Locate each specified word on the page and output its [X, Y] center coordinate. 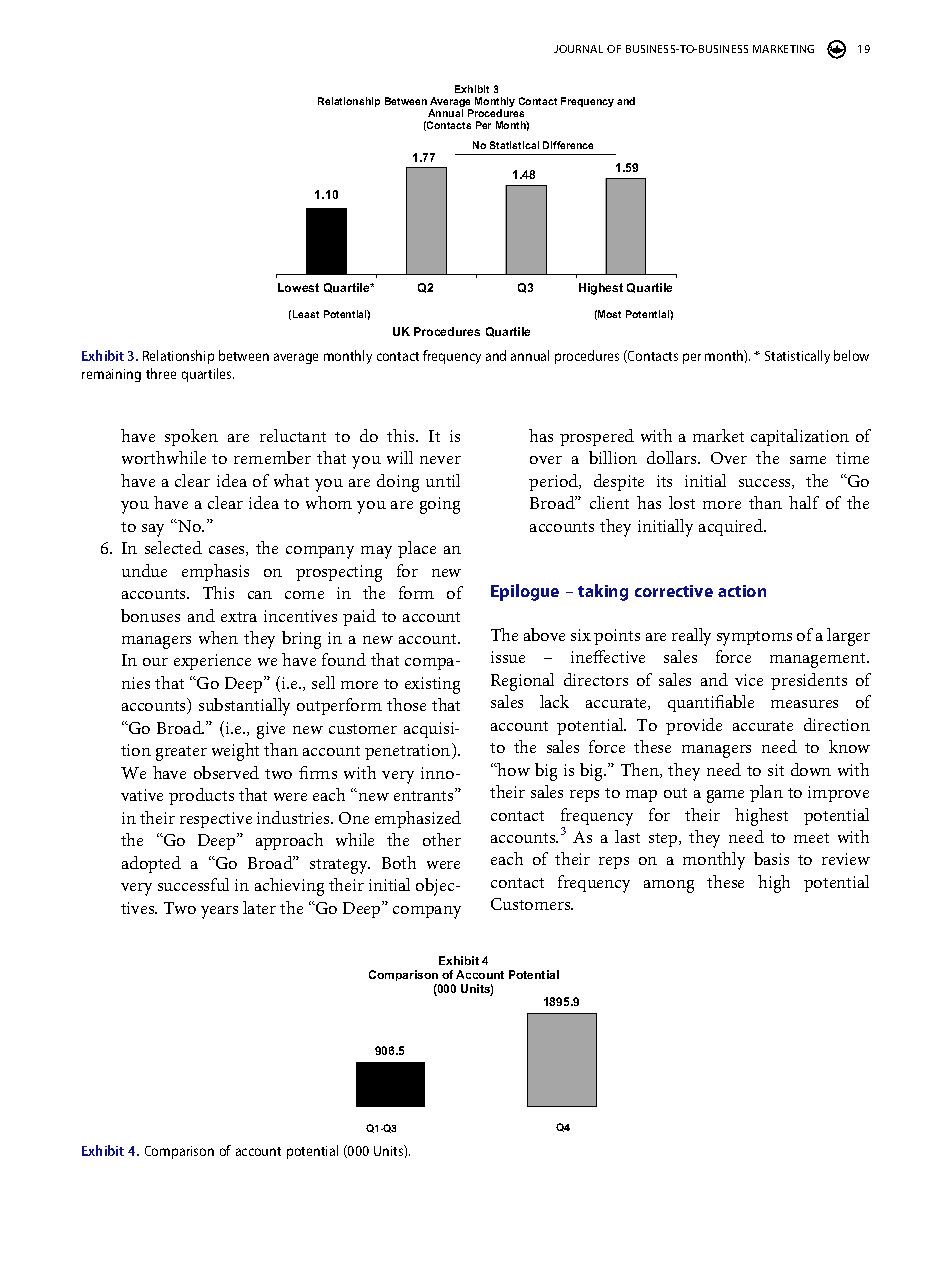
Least [306, 314]
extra [239, 617]
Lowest [298, 287]
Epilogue [525, 592]
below [851, 355]
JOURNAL [578, 49]
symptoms [754, 638]
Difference [568, 145]
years [219, 912]
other [442, 839]
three [161, 373]
